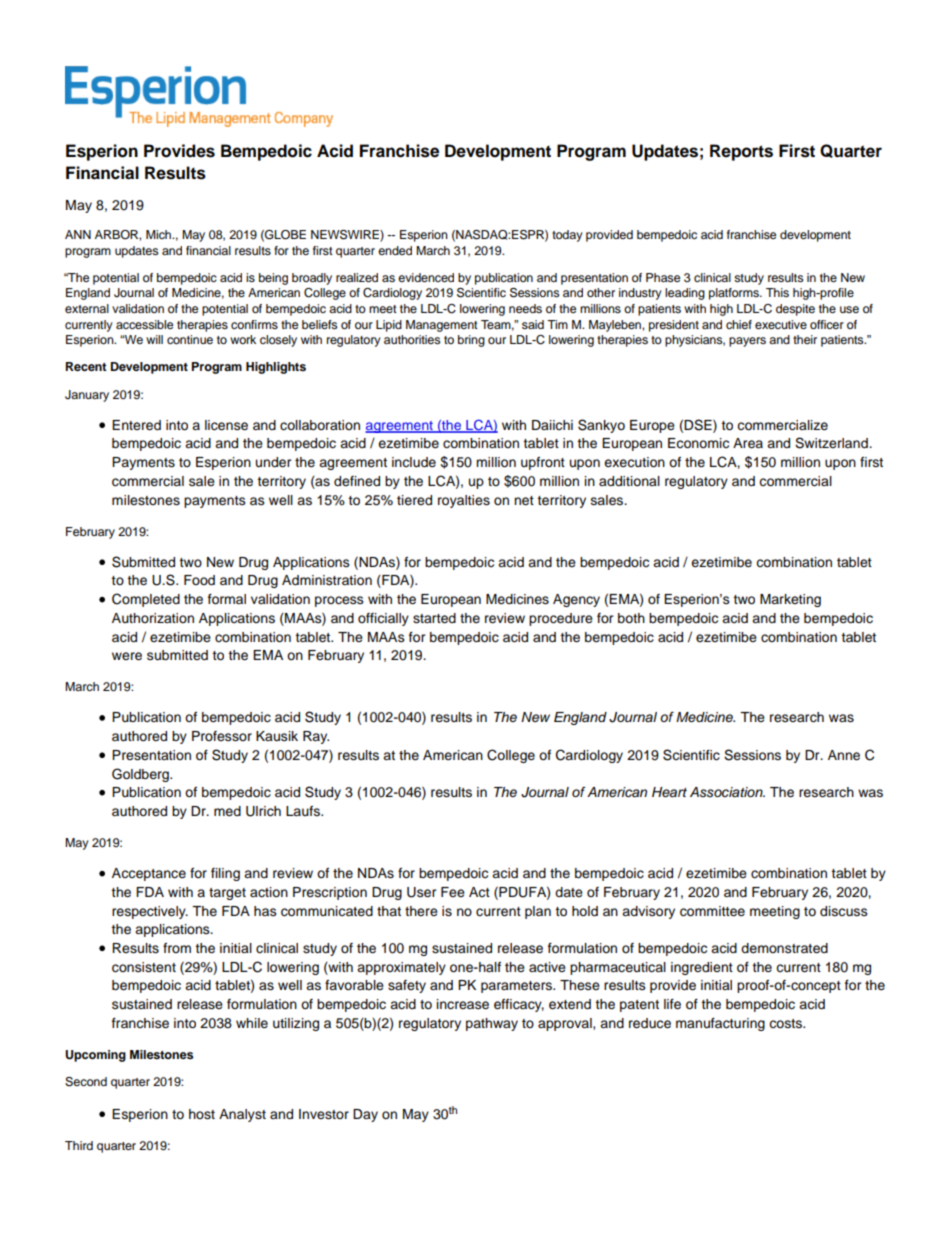 This screenshot has height=1233, width=952. I want to click on were, so click(127, 656).
